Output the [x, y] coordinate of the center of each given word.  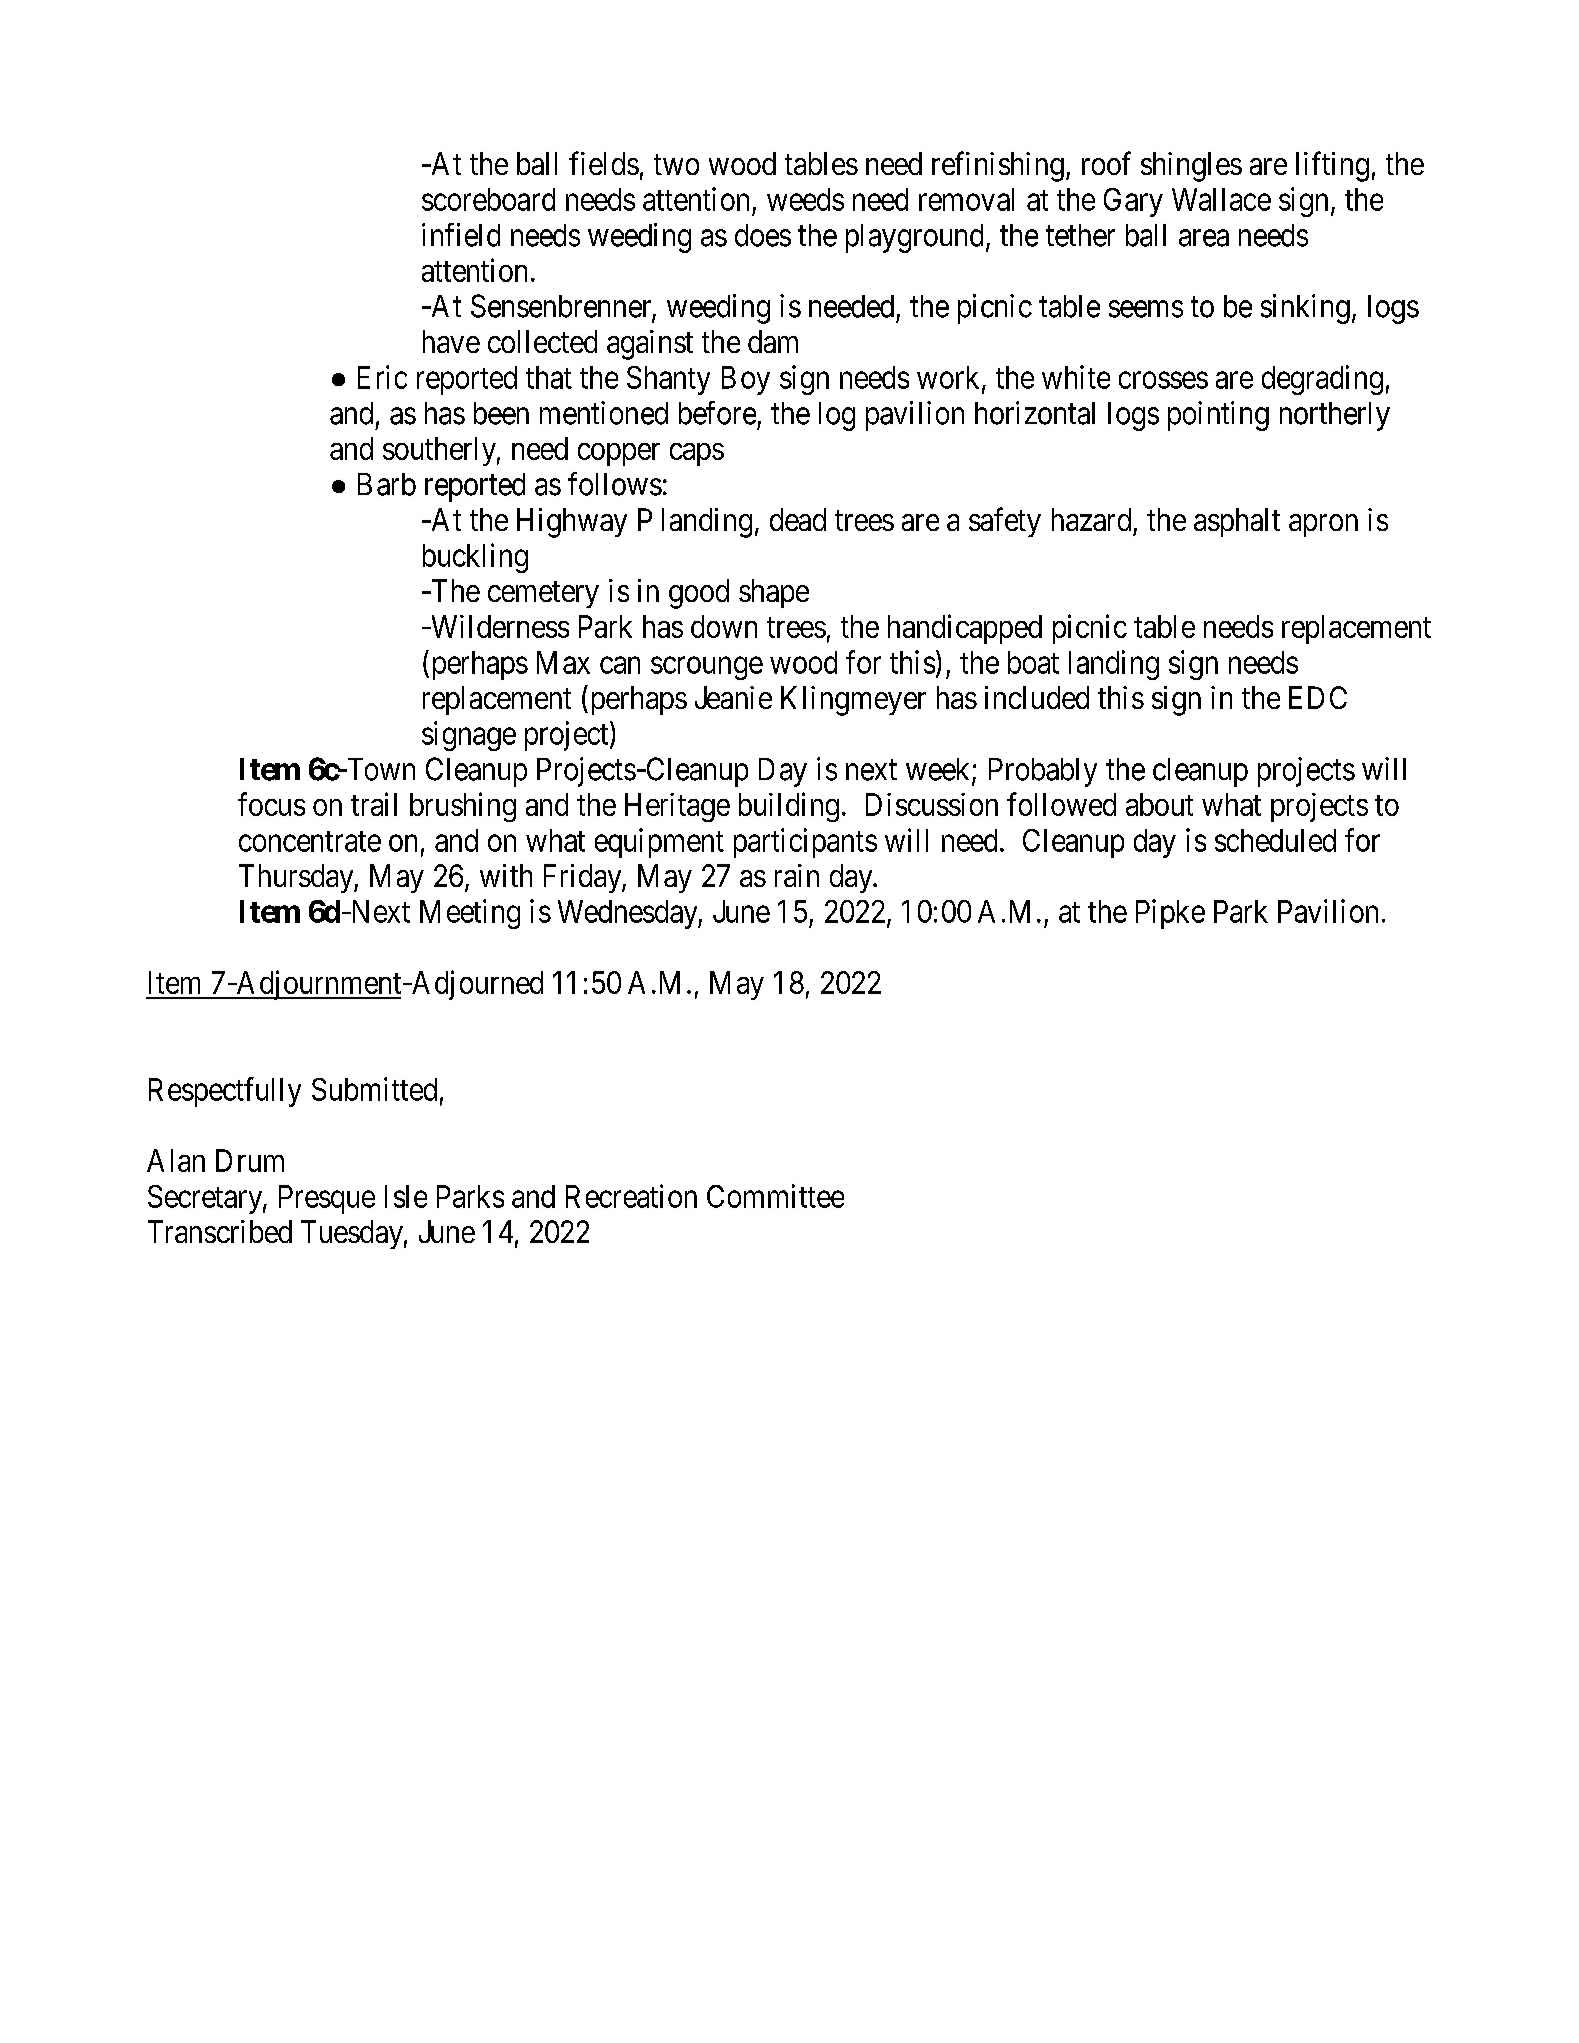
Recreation [631, 1196]
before [717, 413]
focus [271, 804]
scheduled [1275, 840]
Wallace [1221, 199]
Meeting [470, 914]
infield [461, 235]
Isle [406, 1196]
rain [797, 875]
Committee [775, 1196]
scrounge [707, 668]
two [676, 165]
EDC [1318, 697]
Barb [387, 484]
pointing [1218, 416]
